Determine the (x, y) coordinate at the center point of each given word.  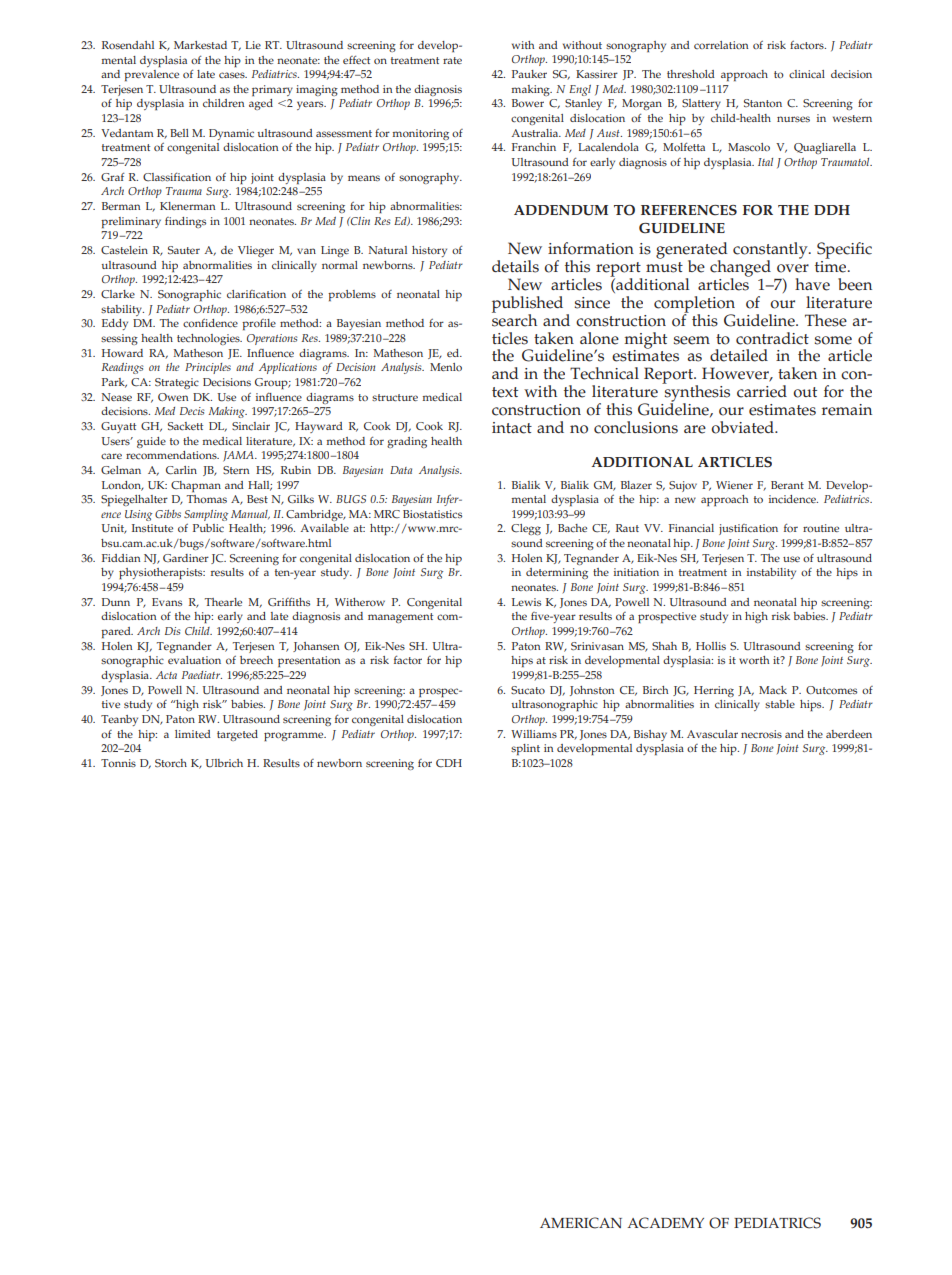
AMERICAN (581, 1223)
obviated (743, 427)
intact (512, 428)
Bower (528, 103)
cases (233, 75)
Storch (171, 763)
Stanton (763, 103)
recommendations (172, 455)
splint (525, 749)
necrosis (761, 734)
